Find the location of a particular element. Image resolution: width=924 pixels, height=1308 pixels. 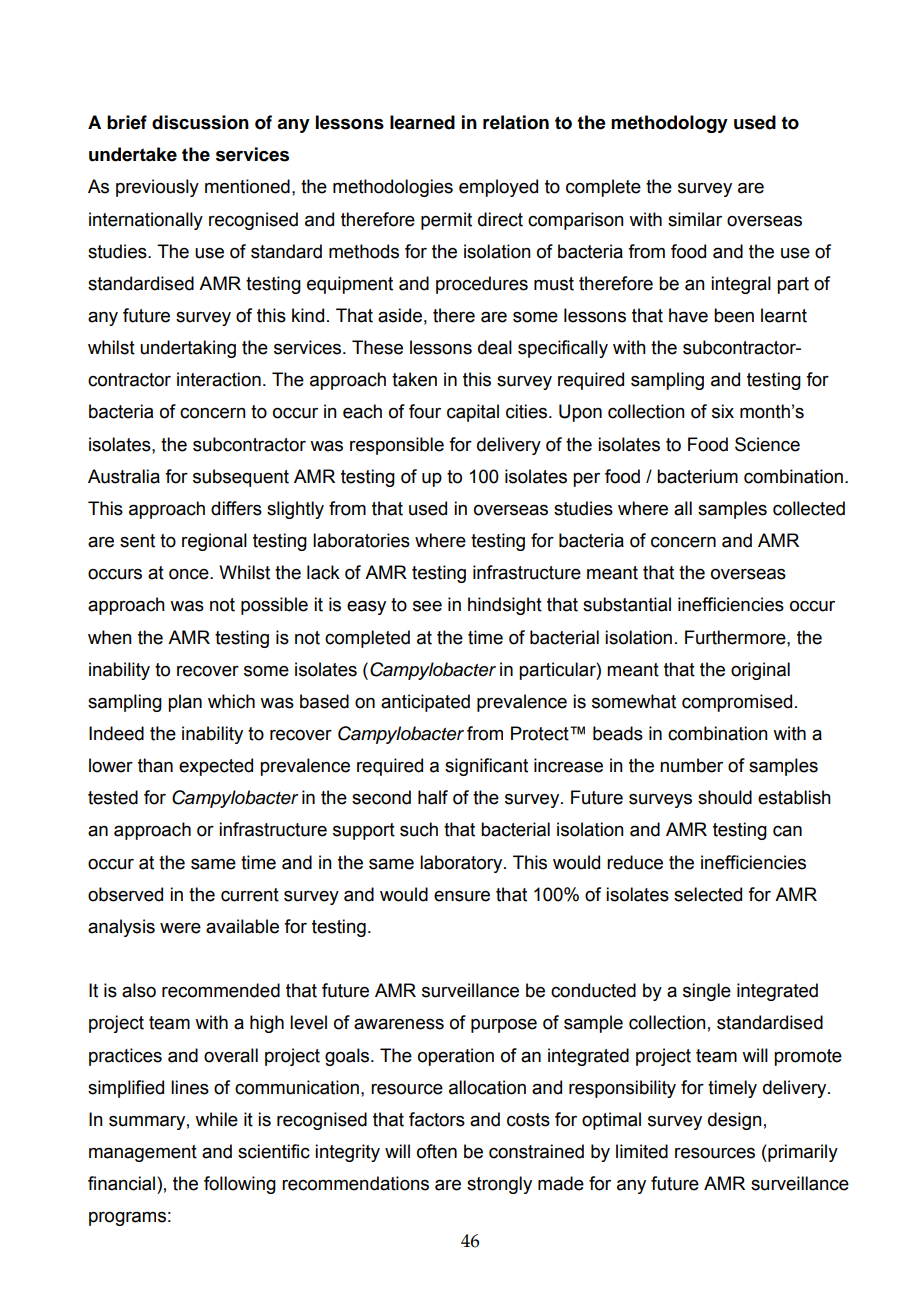

bacterium is located at coordinates (697, 476).
